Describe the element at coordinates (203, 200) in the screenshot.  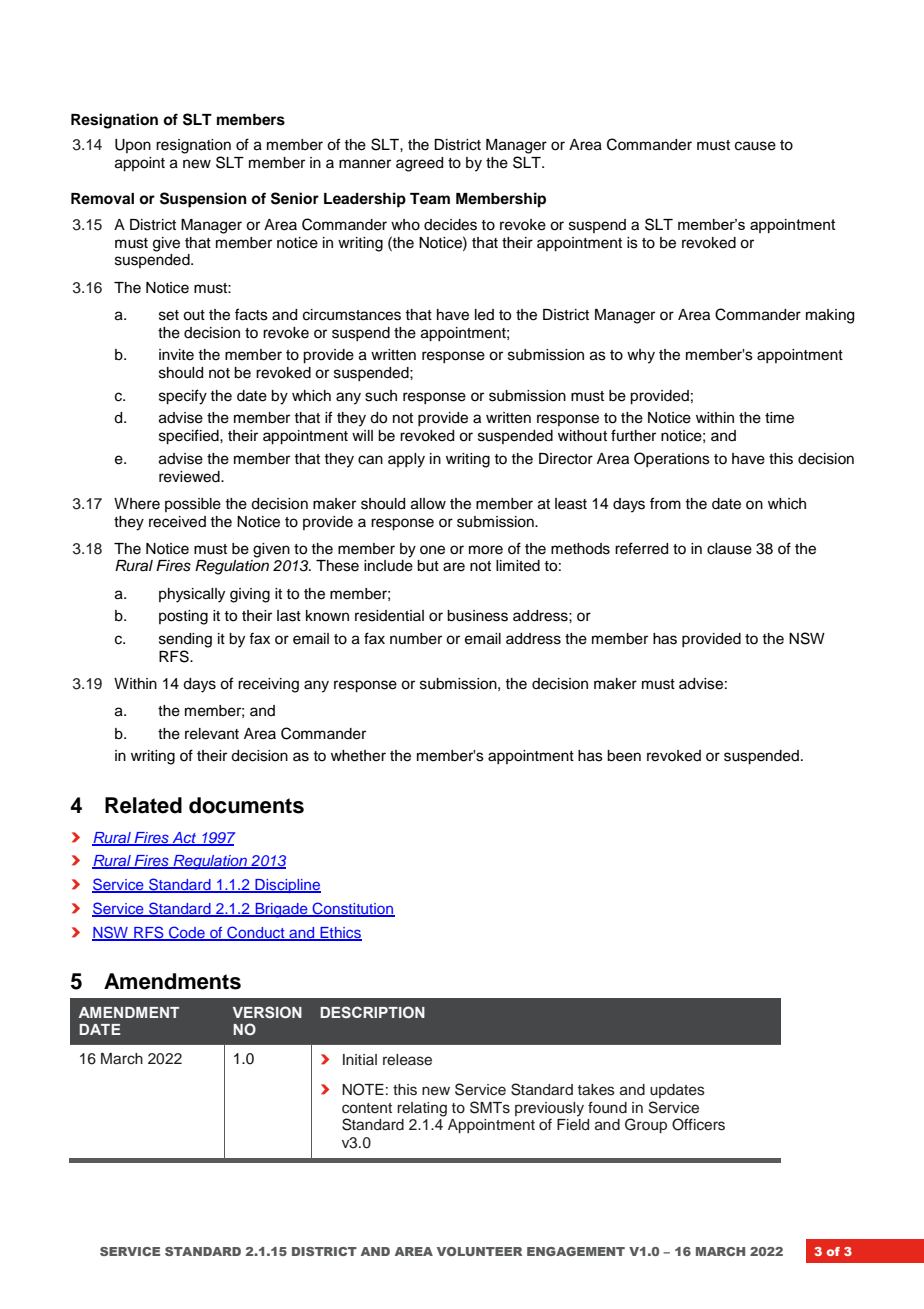
I see `Suspension` at that location.
